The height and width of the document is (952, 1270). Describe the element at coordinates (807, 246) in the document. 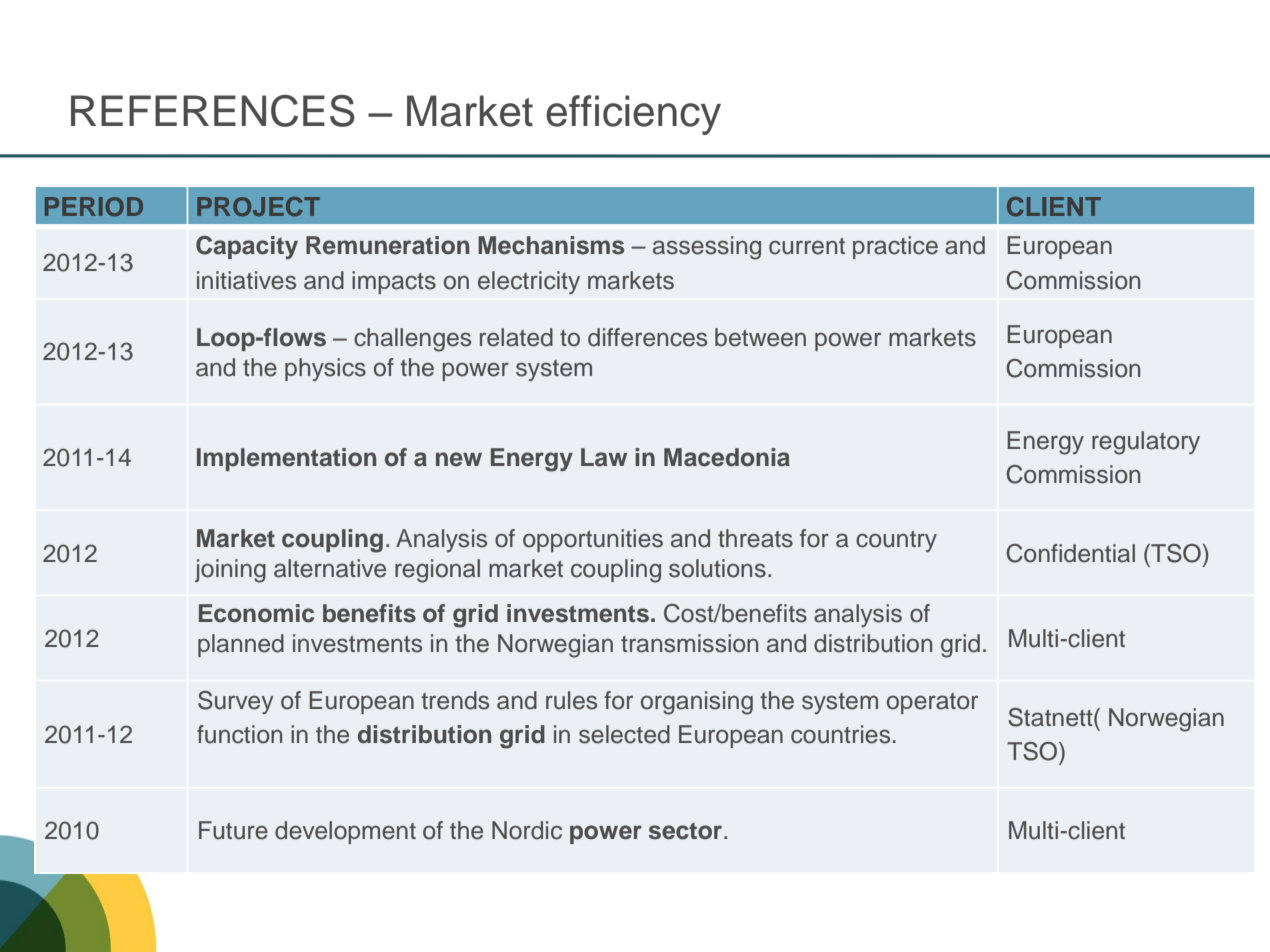

I see `current` at that location.
